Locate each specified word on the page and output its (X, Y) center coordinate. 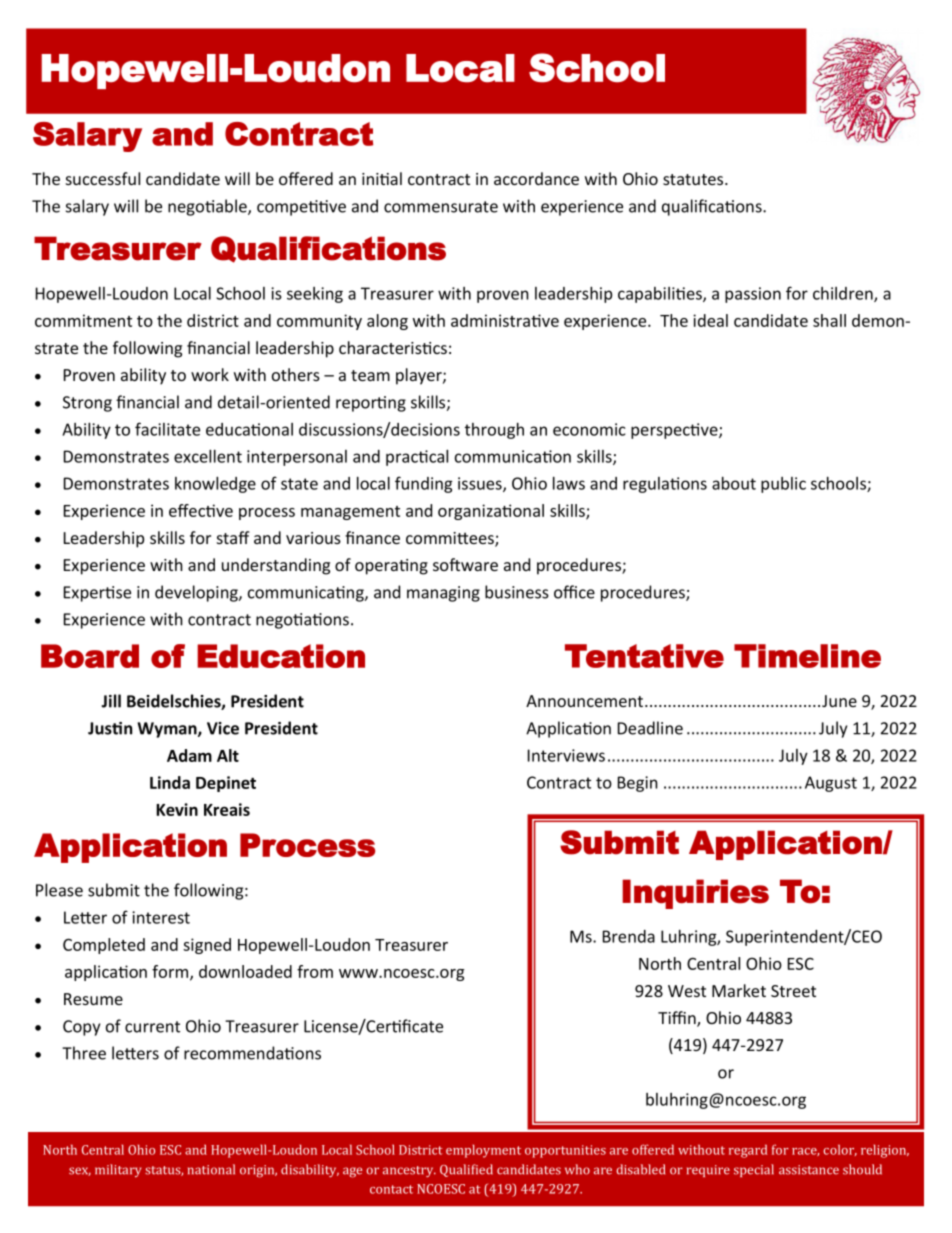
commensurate (441, 207)
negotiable (208, 207)
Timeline (807, 656)
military (118, 1170)
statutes (694, 179)
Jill (111, 701)
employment (483, 1151)
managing (443, 594)
